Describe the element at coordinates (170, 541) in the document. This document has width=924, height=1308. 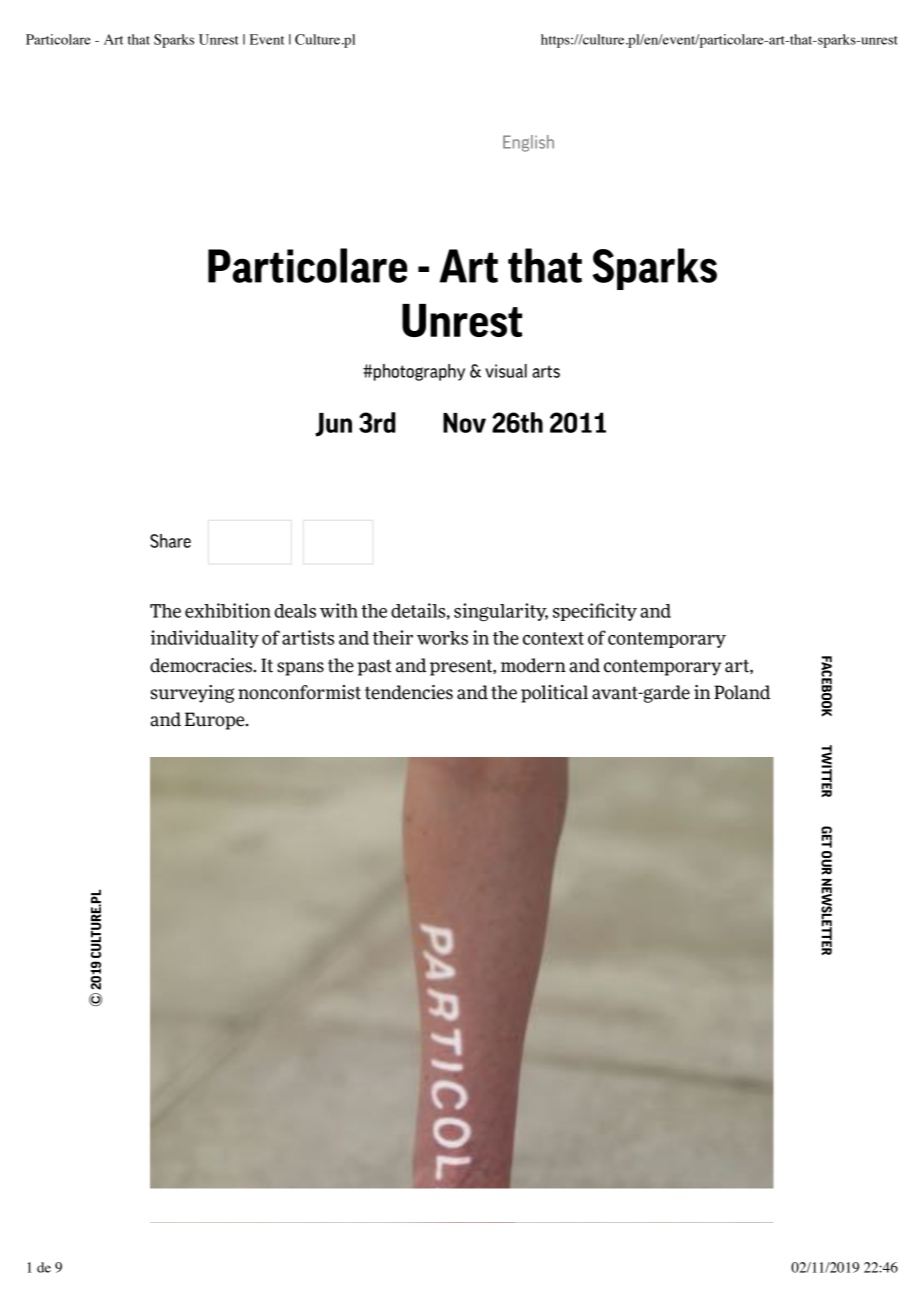
I see `Share` at that location.
